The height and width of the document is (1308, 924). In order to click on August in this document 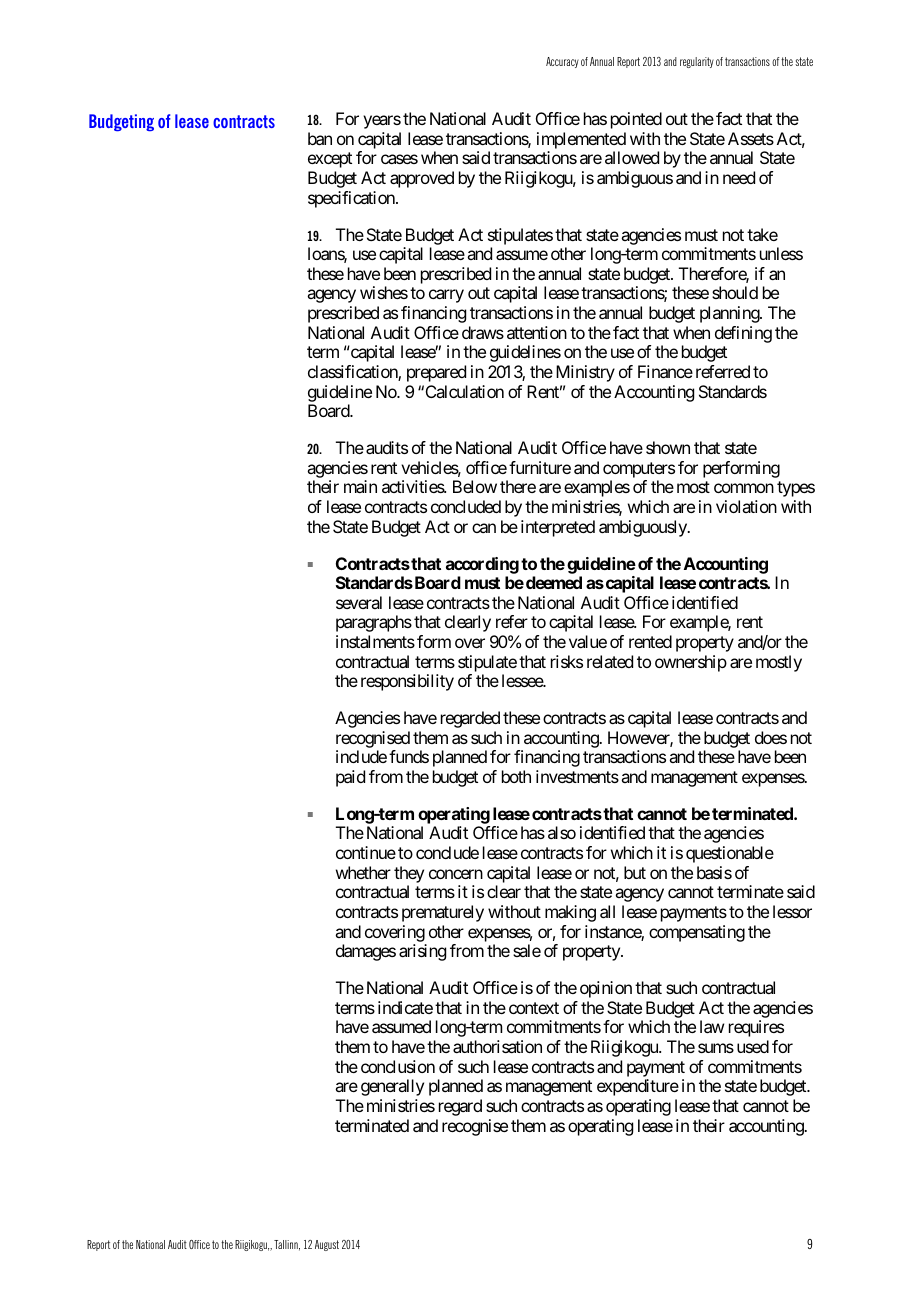, I will do `click(327, 1245)`.
